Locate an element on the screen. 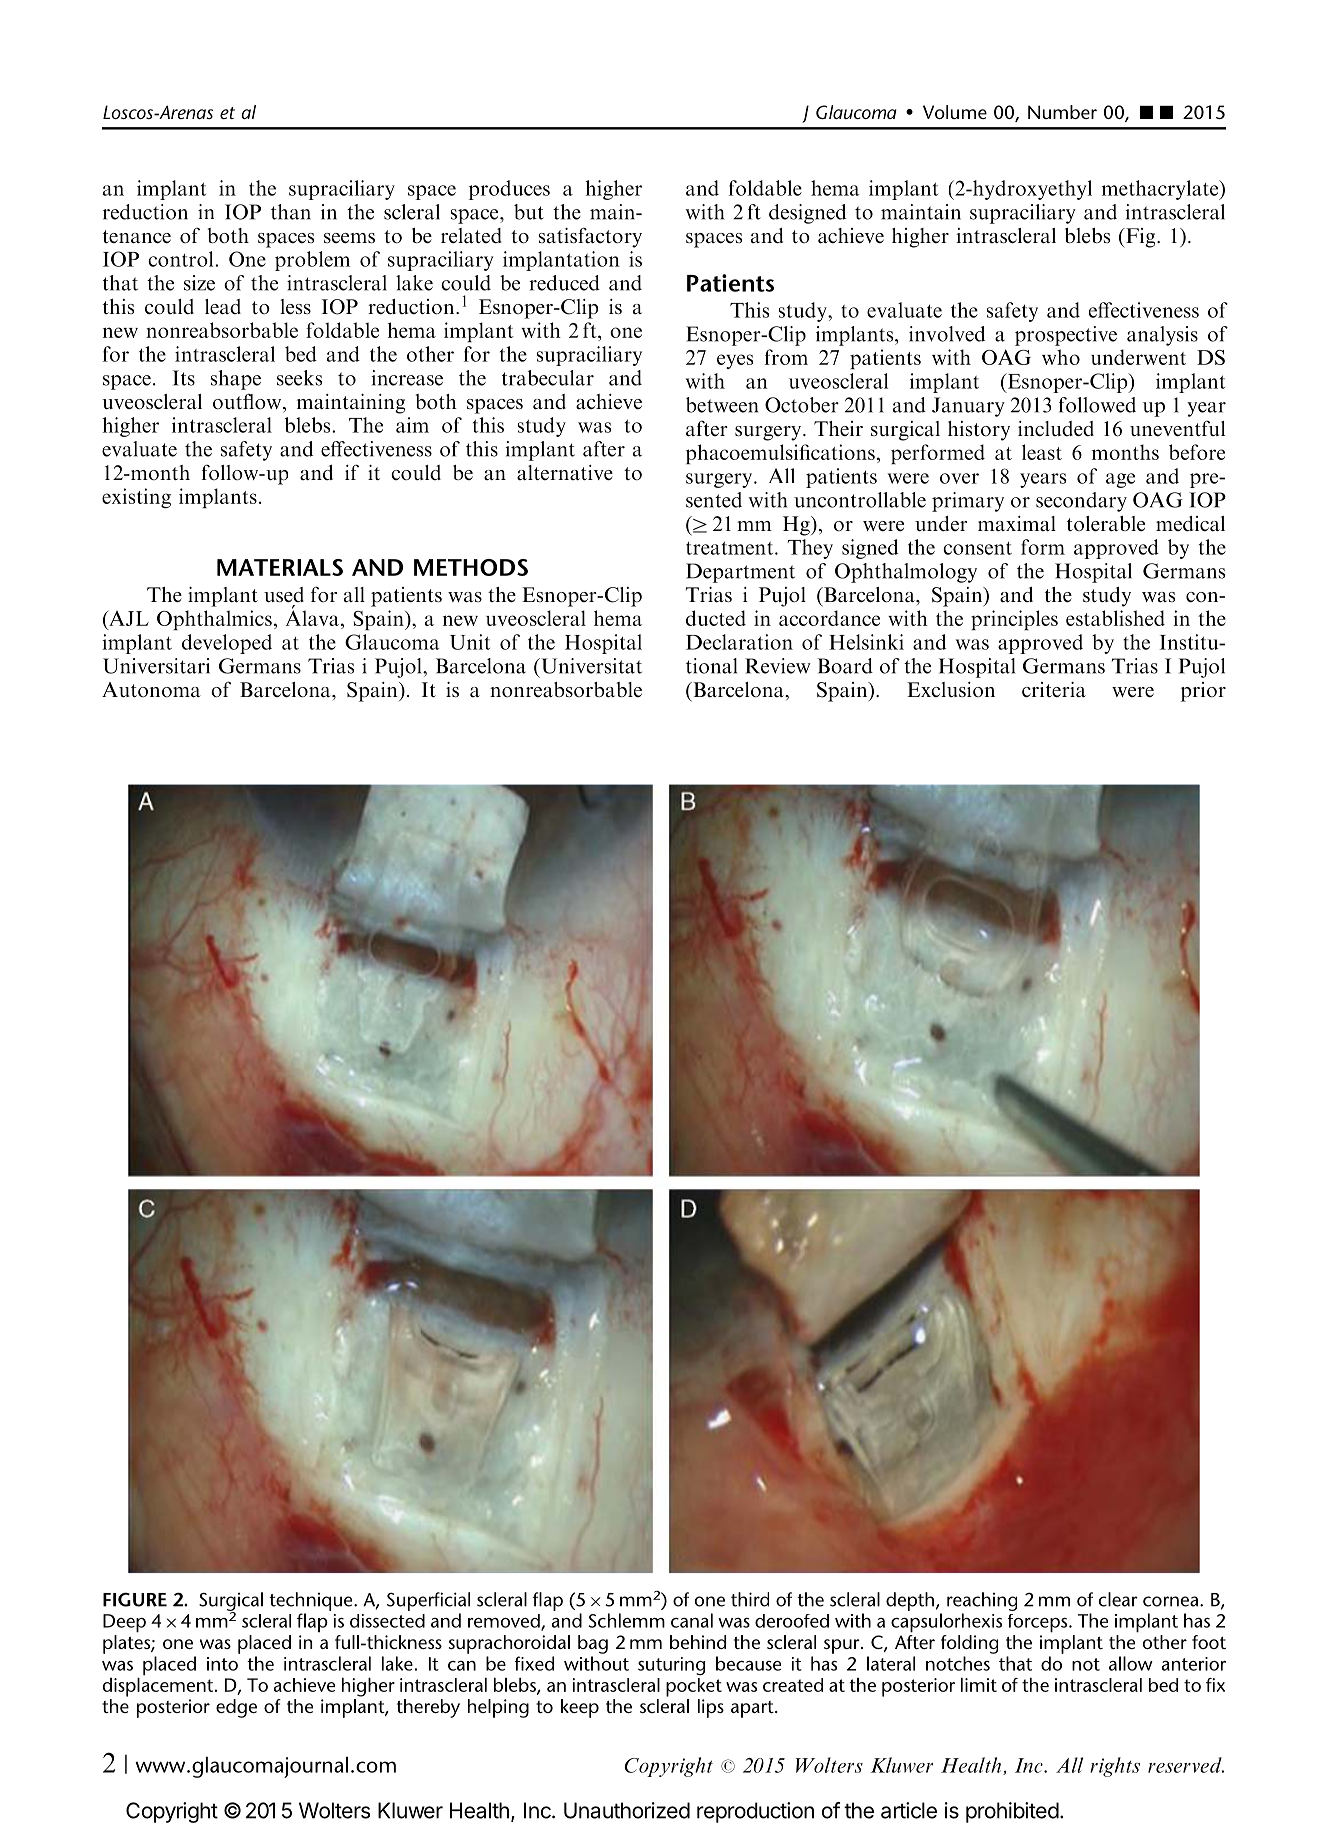 This screenshot has width=1328, height=1842. Number is located at coordinates (1062, 112).
